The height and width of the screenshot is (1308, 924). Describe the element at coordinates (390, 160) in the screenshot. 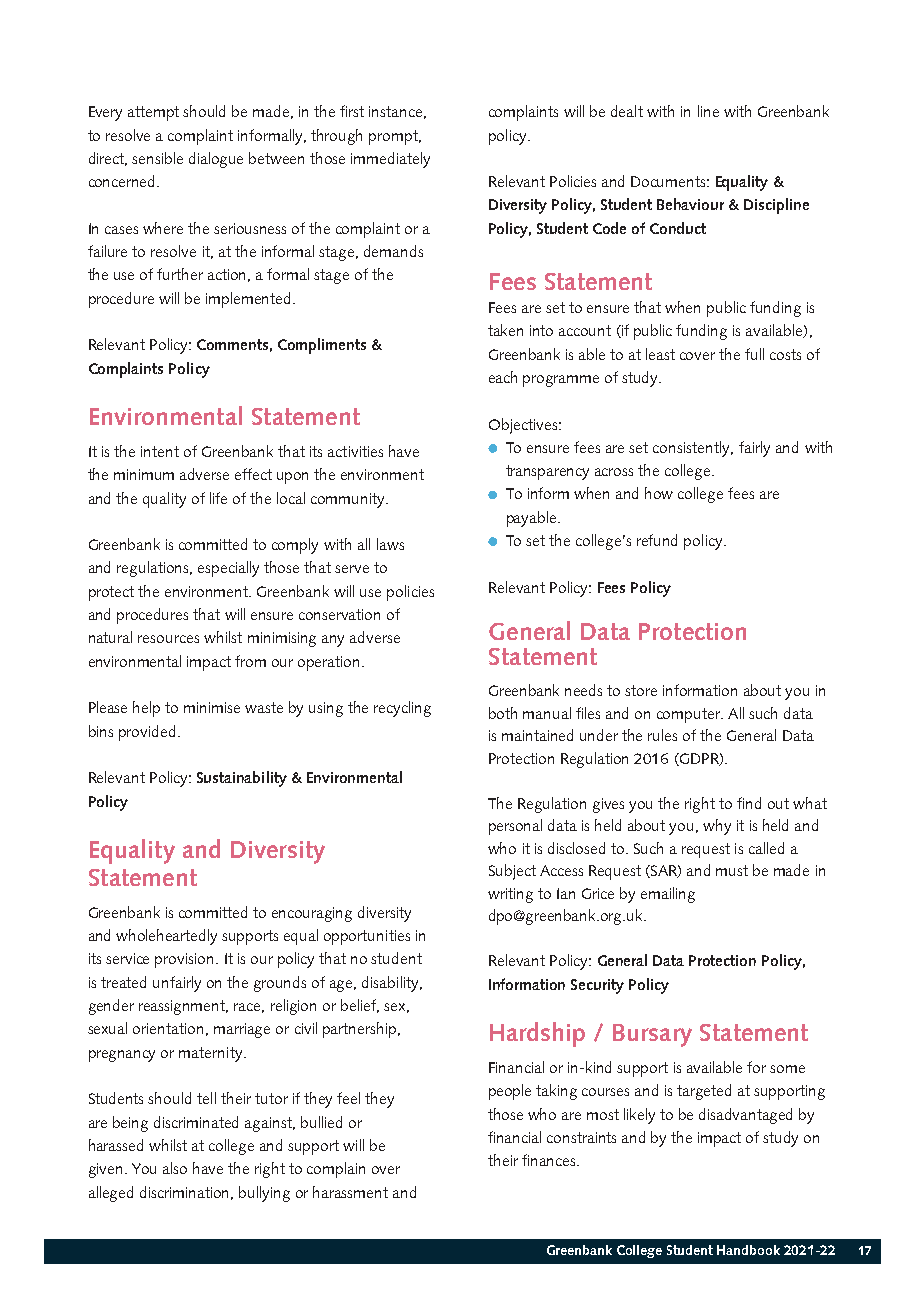

I see `immediately` at that location.
